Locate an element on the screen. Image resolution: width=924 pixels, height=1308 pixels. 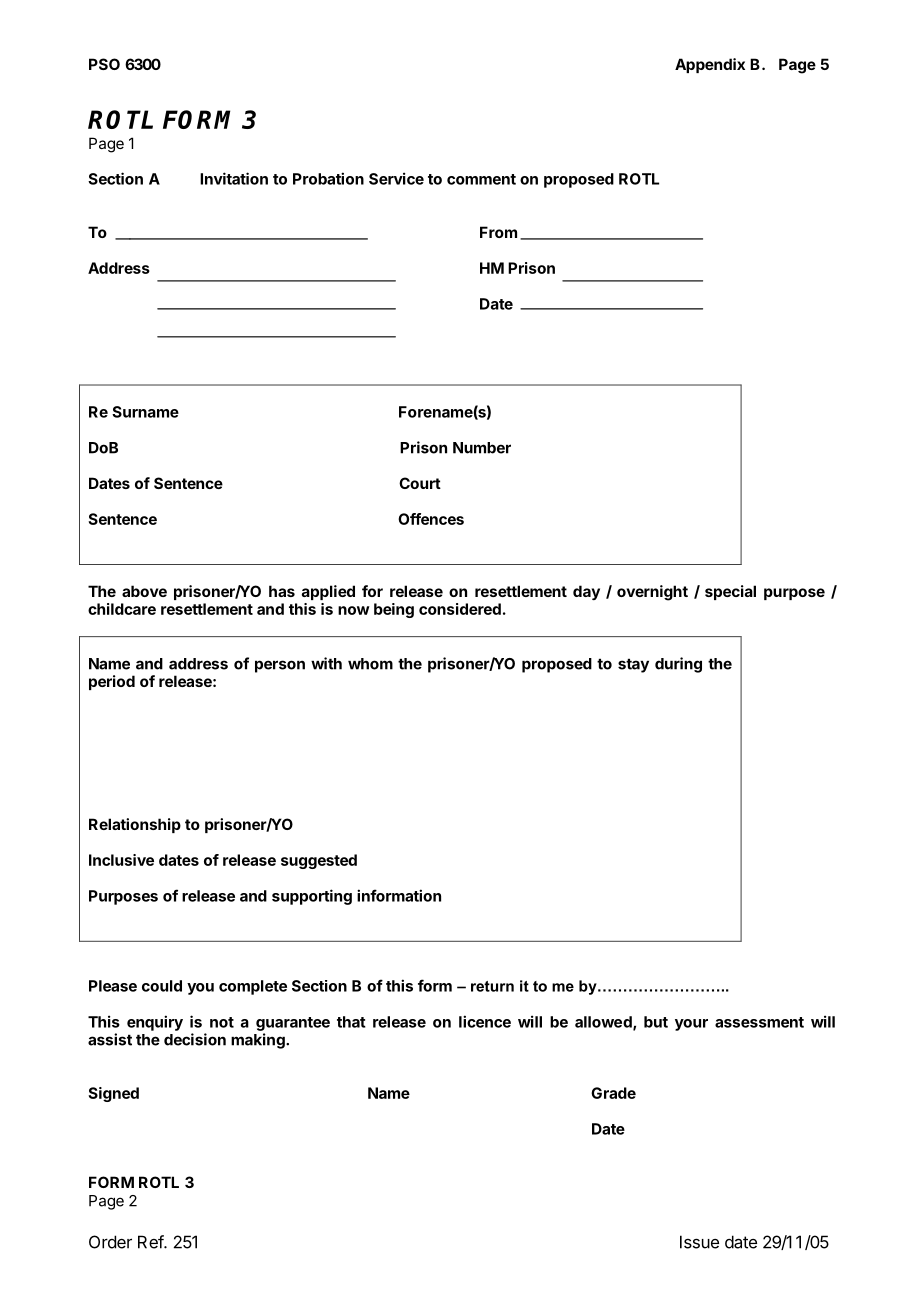
but is located at coordinates (656, 1022).
